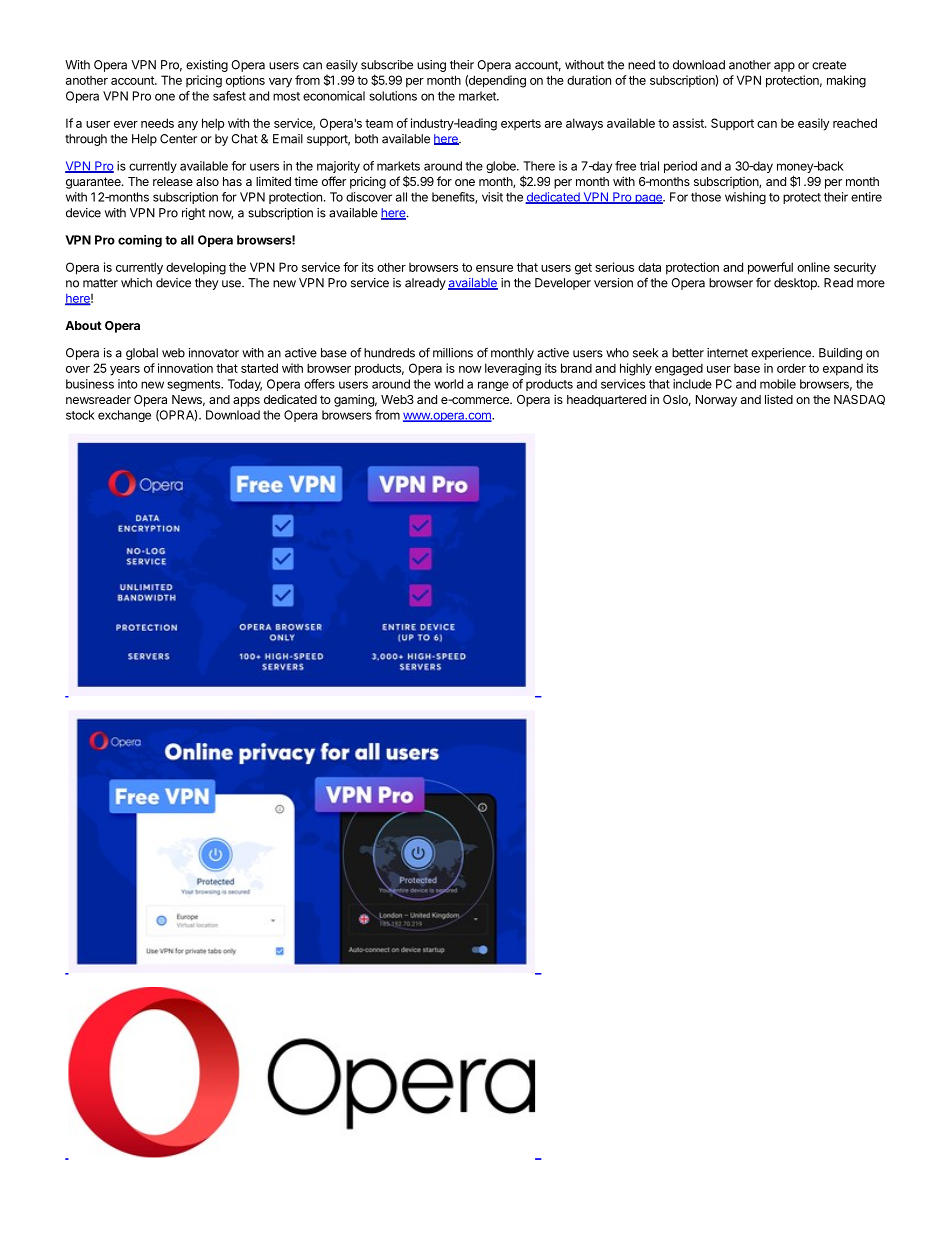  What do you see at coordinates (829, 65) in the screenshot?
I see `create` at bounding box center [829, 65].
